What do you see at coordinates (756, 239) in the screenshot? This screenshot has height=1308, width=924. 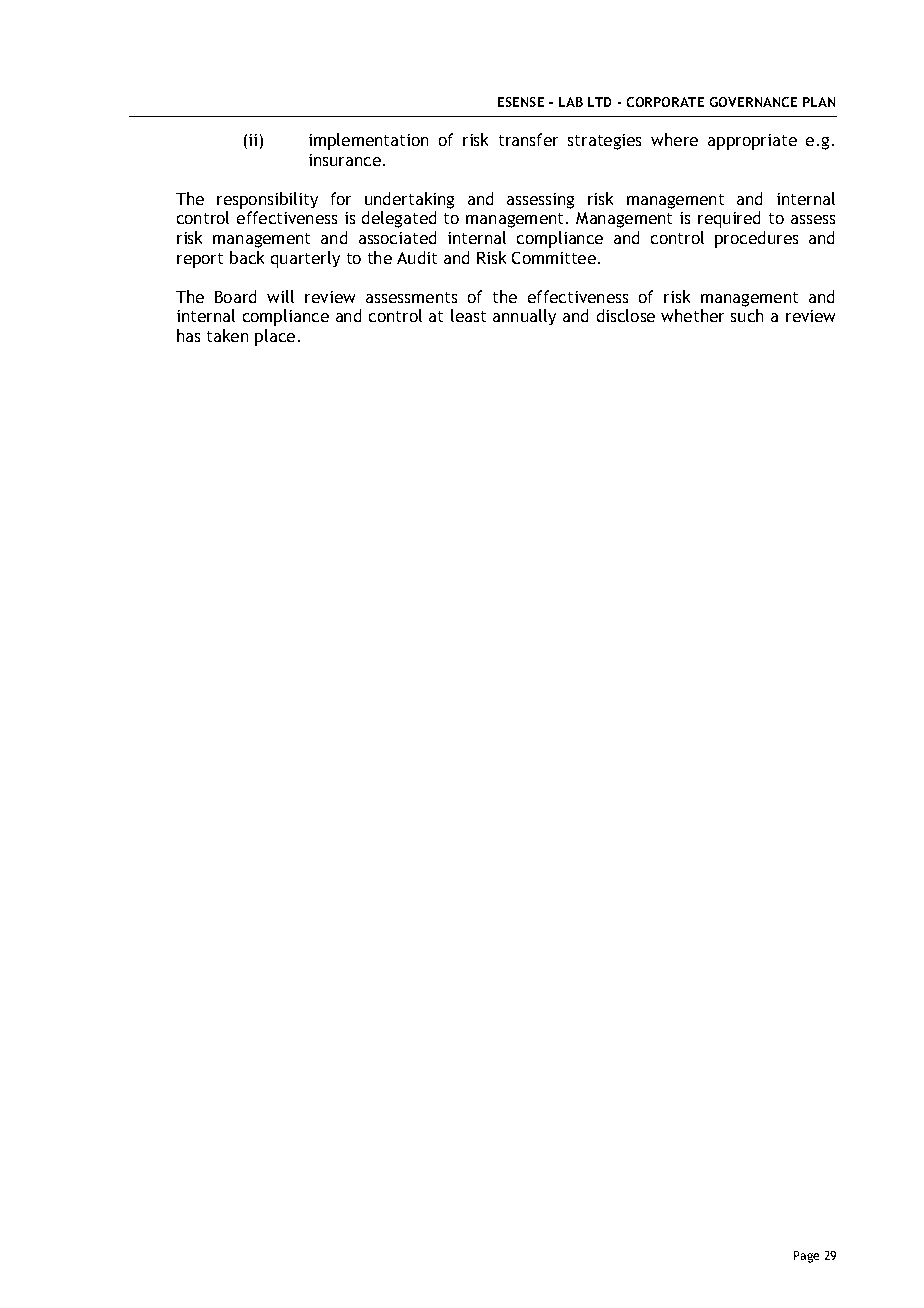 I see `procedures` at bounding box center [756, 239].
